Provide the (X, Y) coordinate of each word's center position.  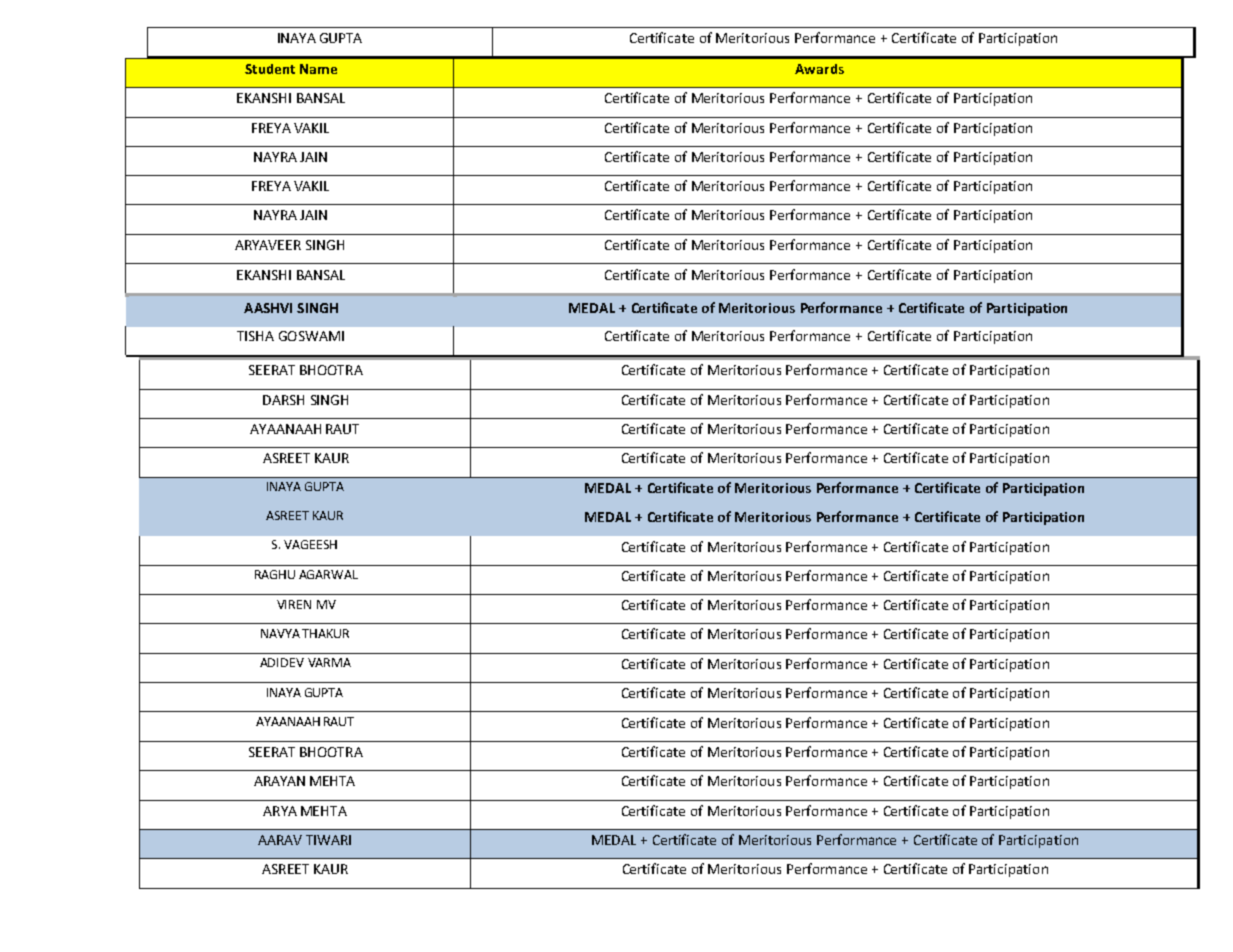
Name (318, 69)
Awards (819, 69)
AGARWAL (328, 574)
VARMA (329, 662)
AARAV (280, 840)
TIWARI (328, 840)
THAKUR (325, 633)
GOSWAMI (311, 336)
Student (270, 69)
